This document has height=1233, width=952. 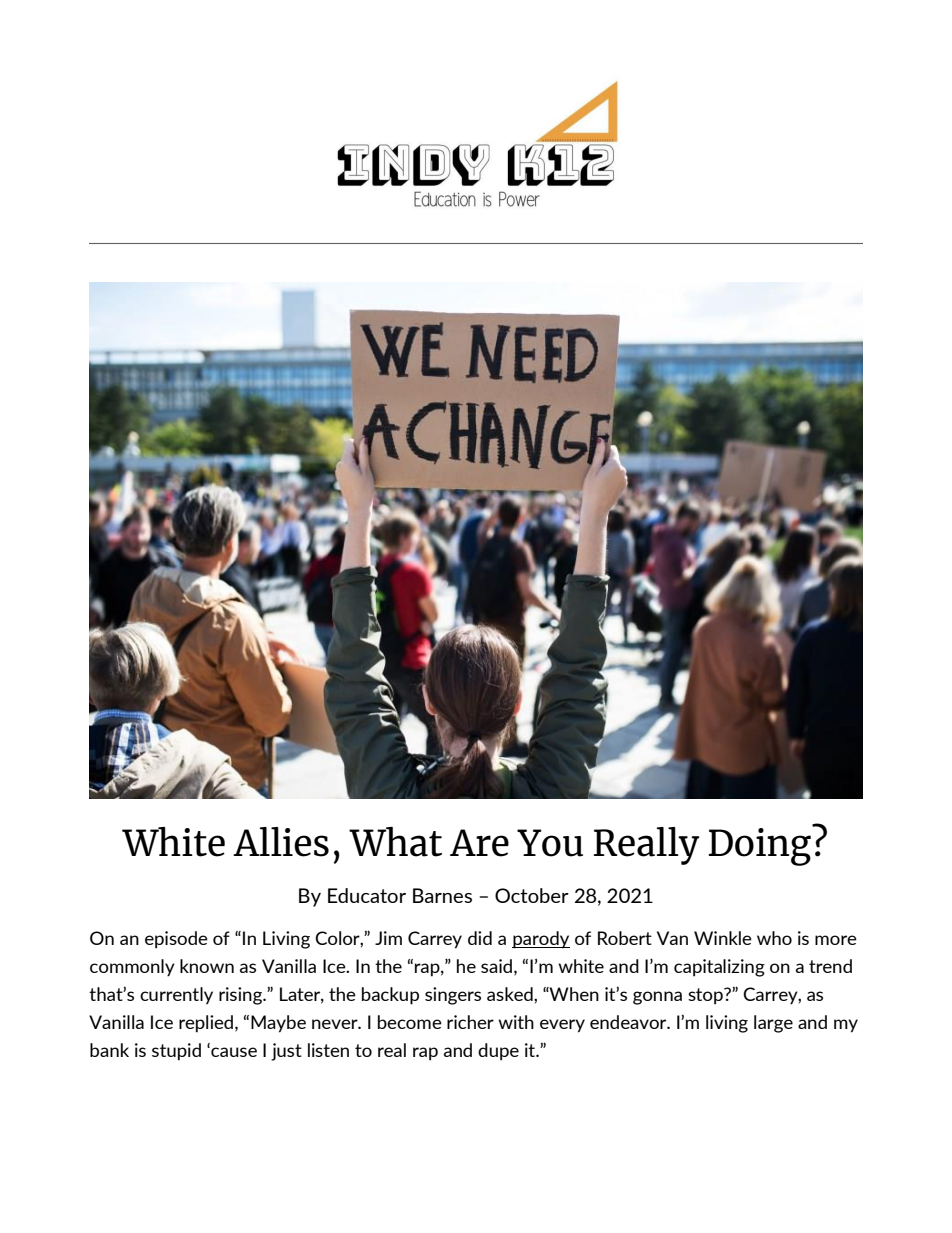 What do you see at coordinates (761, 845) in the document?
I see `Doing` at bounding box center [761, 845].
